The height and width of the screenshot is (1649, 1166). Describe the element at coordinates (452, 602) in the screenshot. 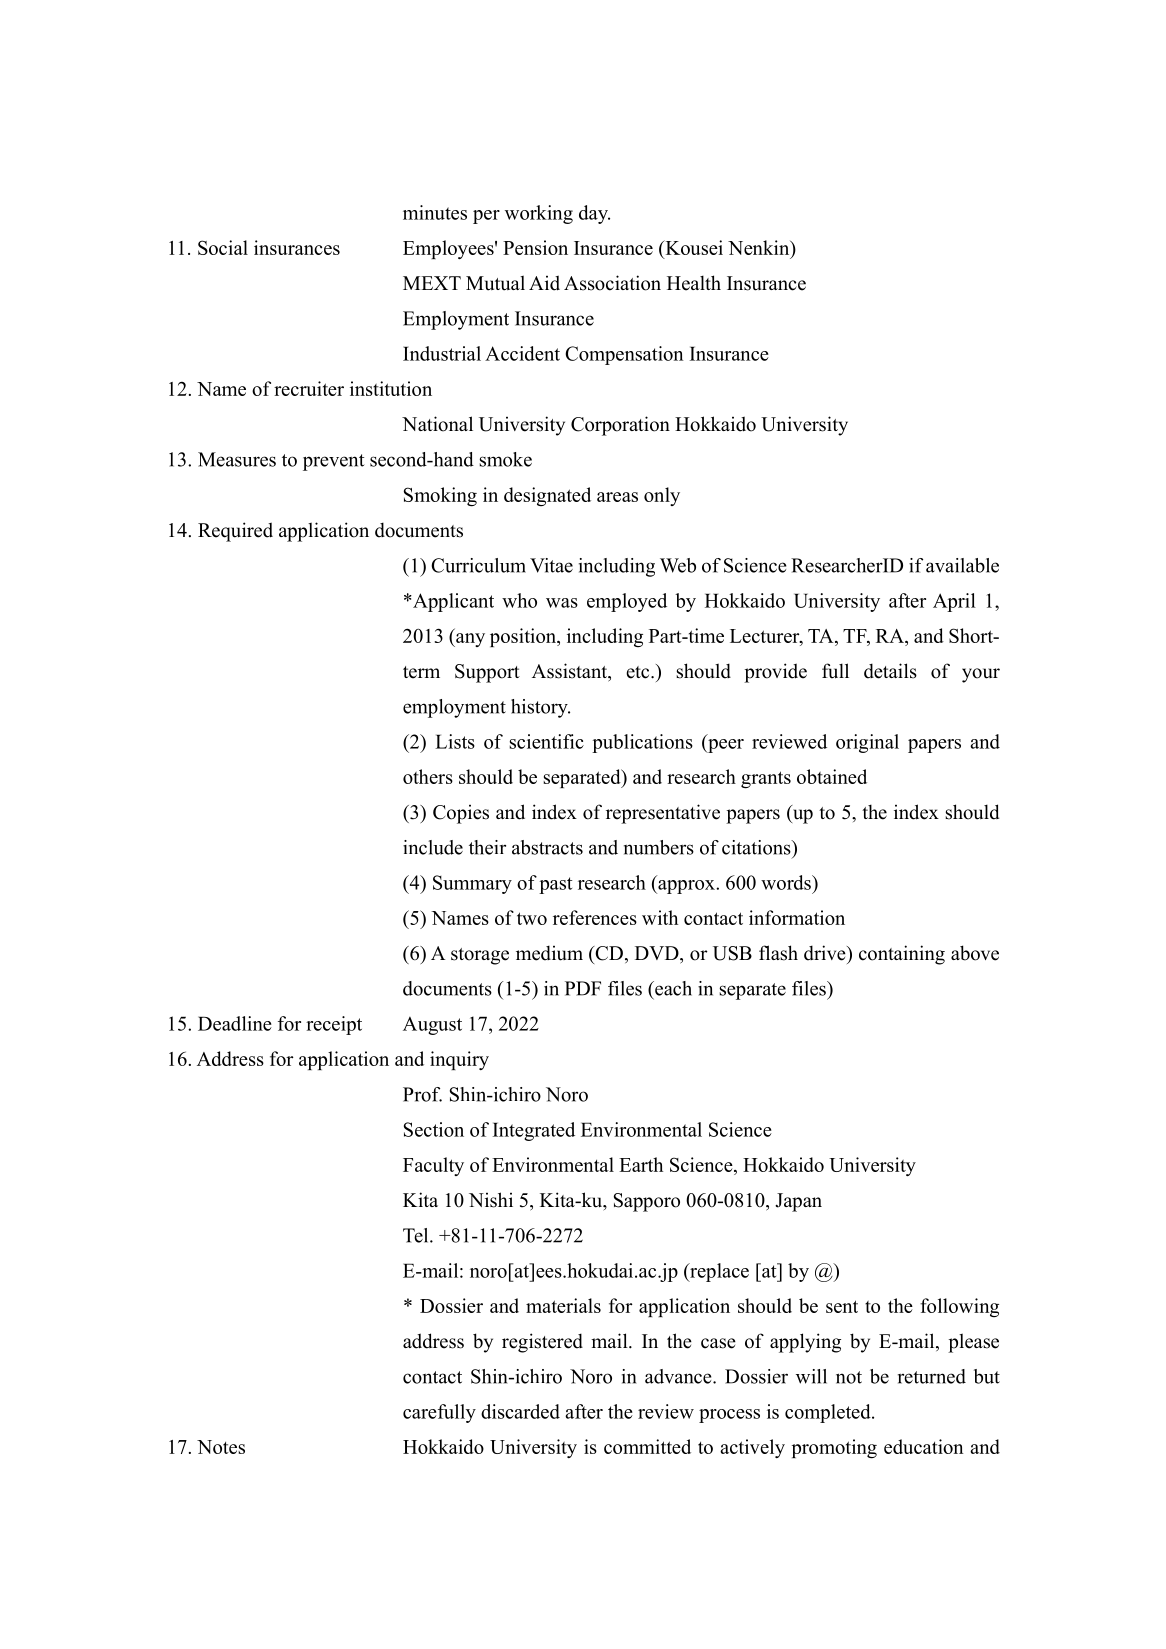

I see `Applicant` at that location.
